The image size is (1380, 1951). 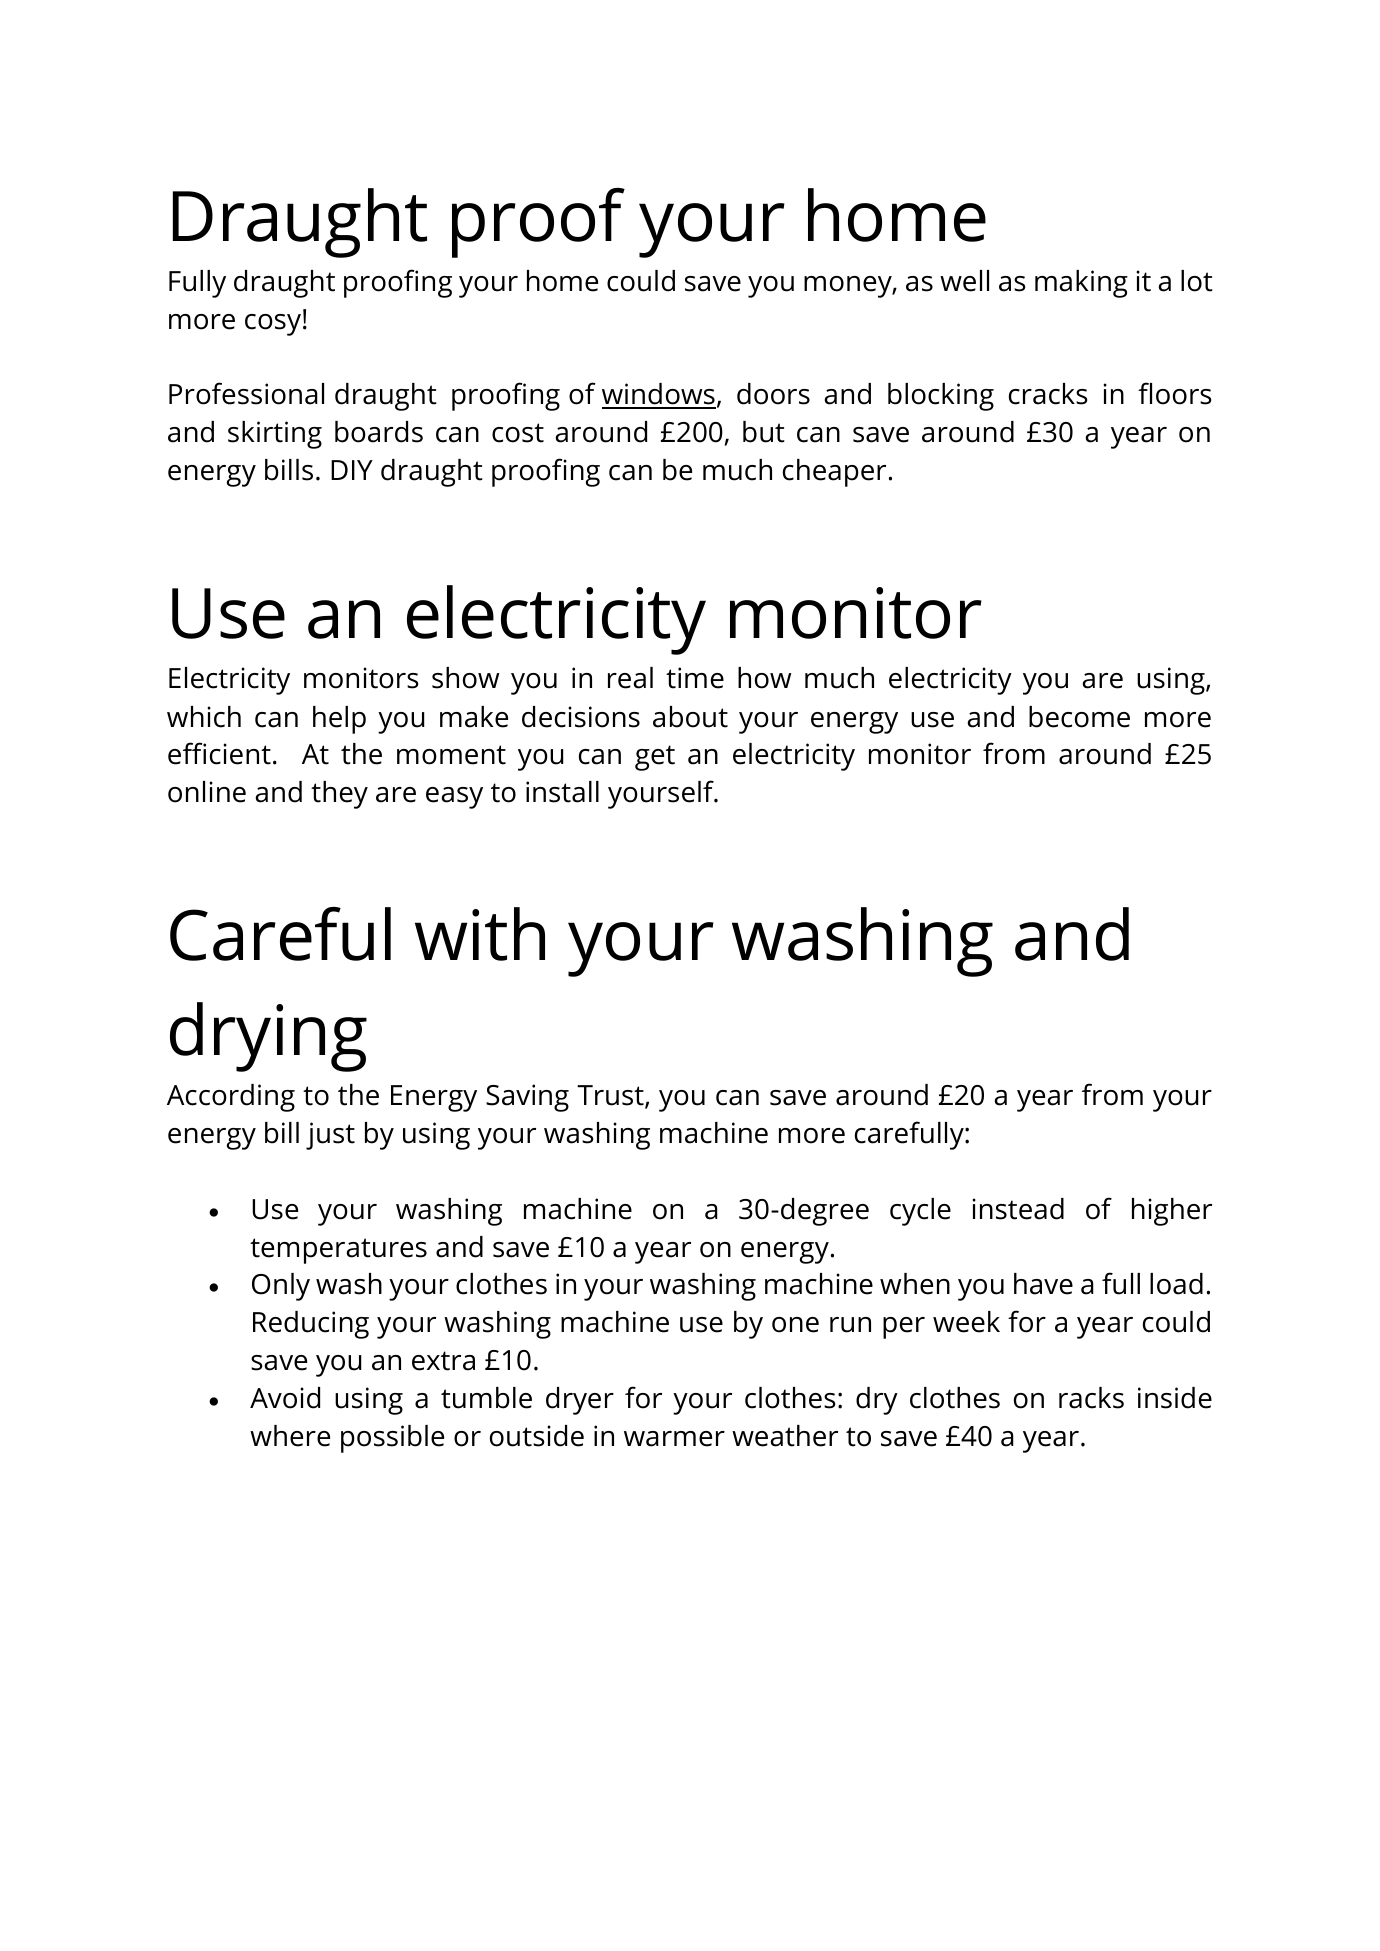 I want to click on making, so click(x=1081, y=284).
